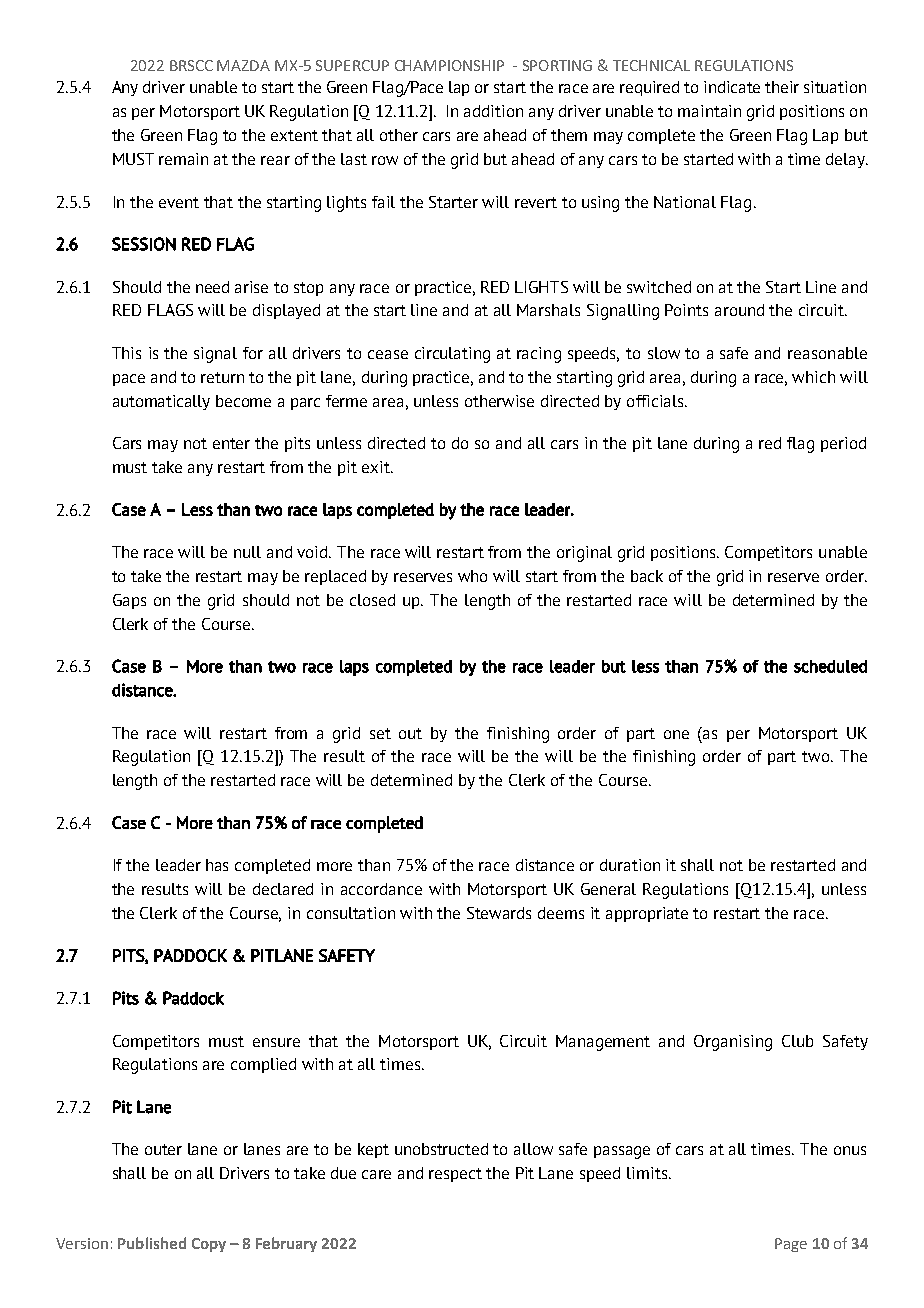 This document has height=1308, width=924. Describe the element at coordinates (630, 865) in the document. I see `duration` at that location.
